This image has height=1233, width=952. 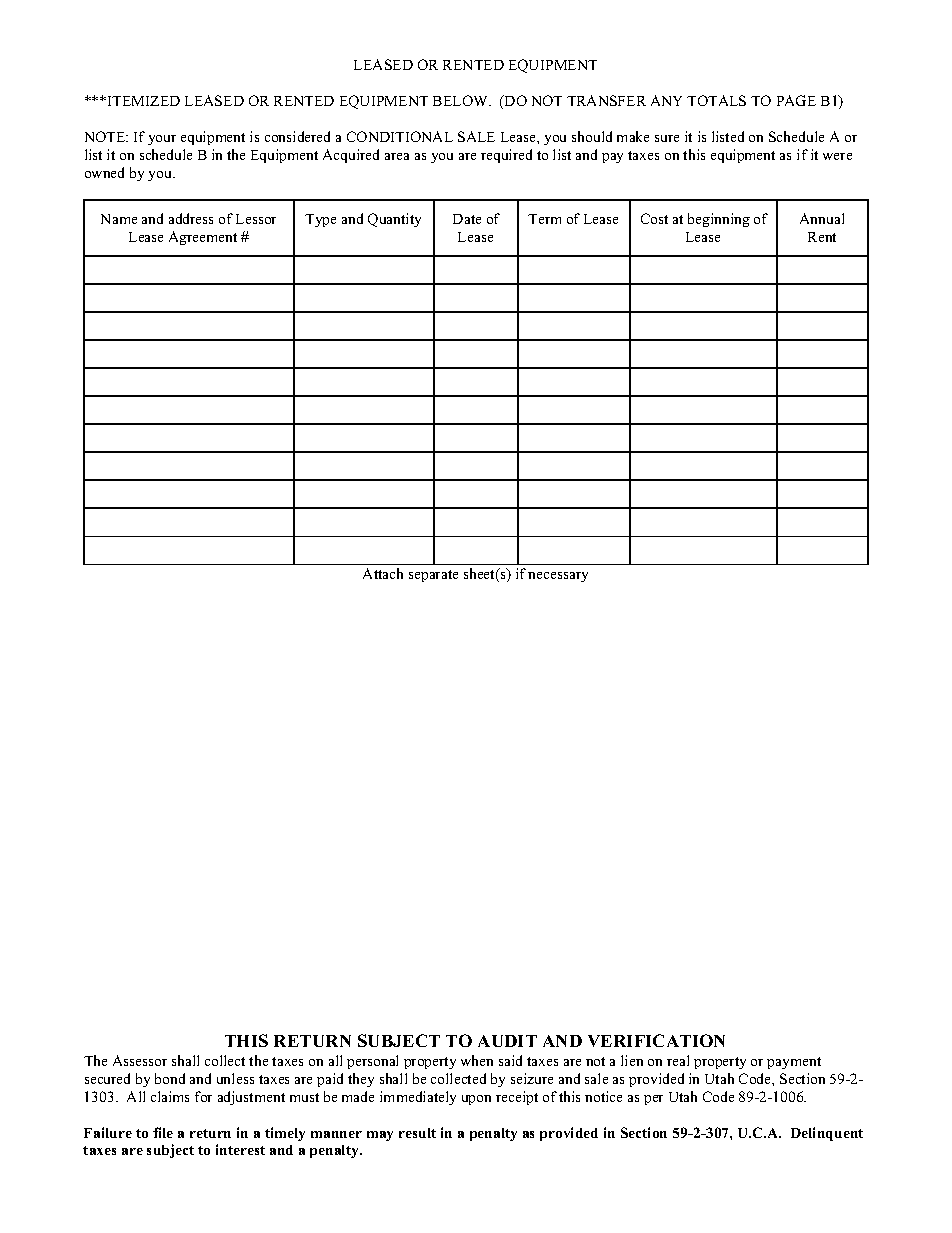 I want to click on Attach, so click(x=383, y=573).
